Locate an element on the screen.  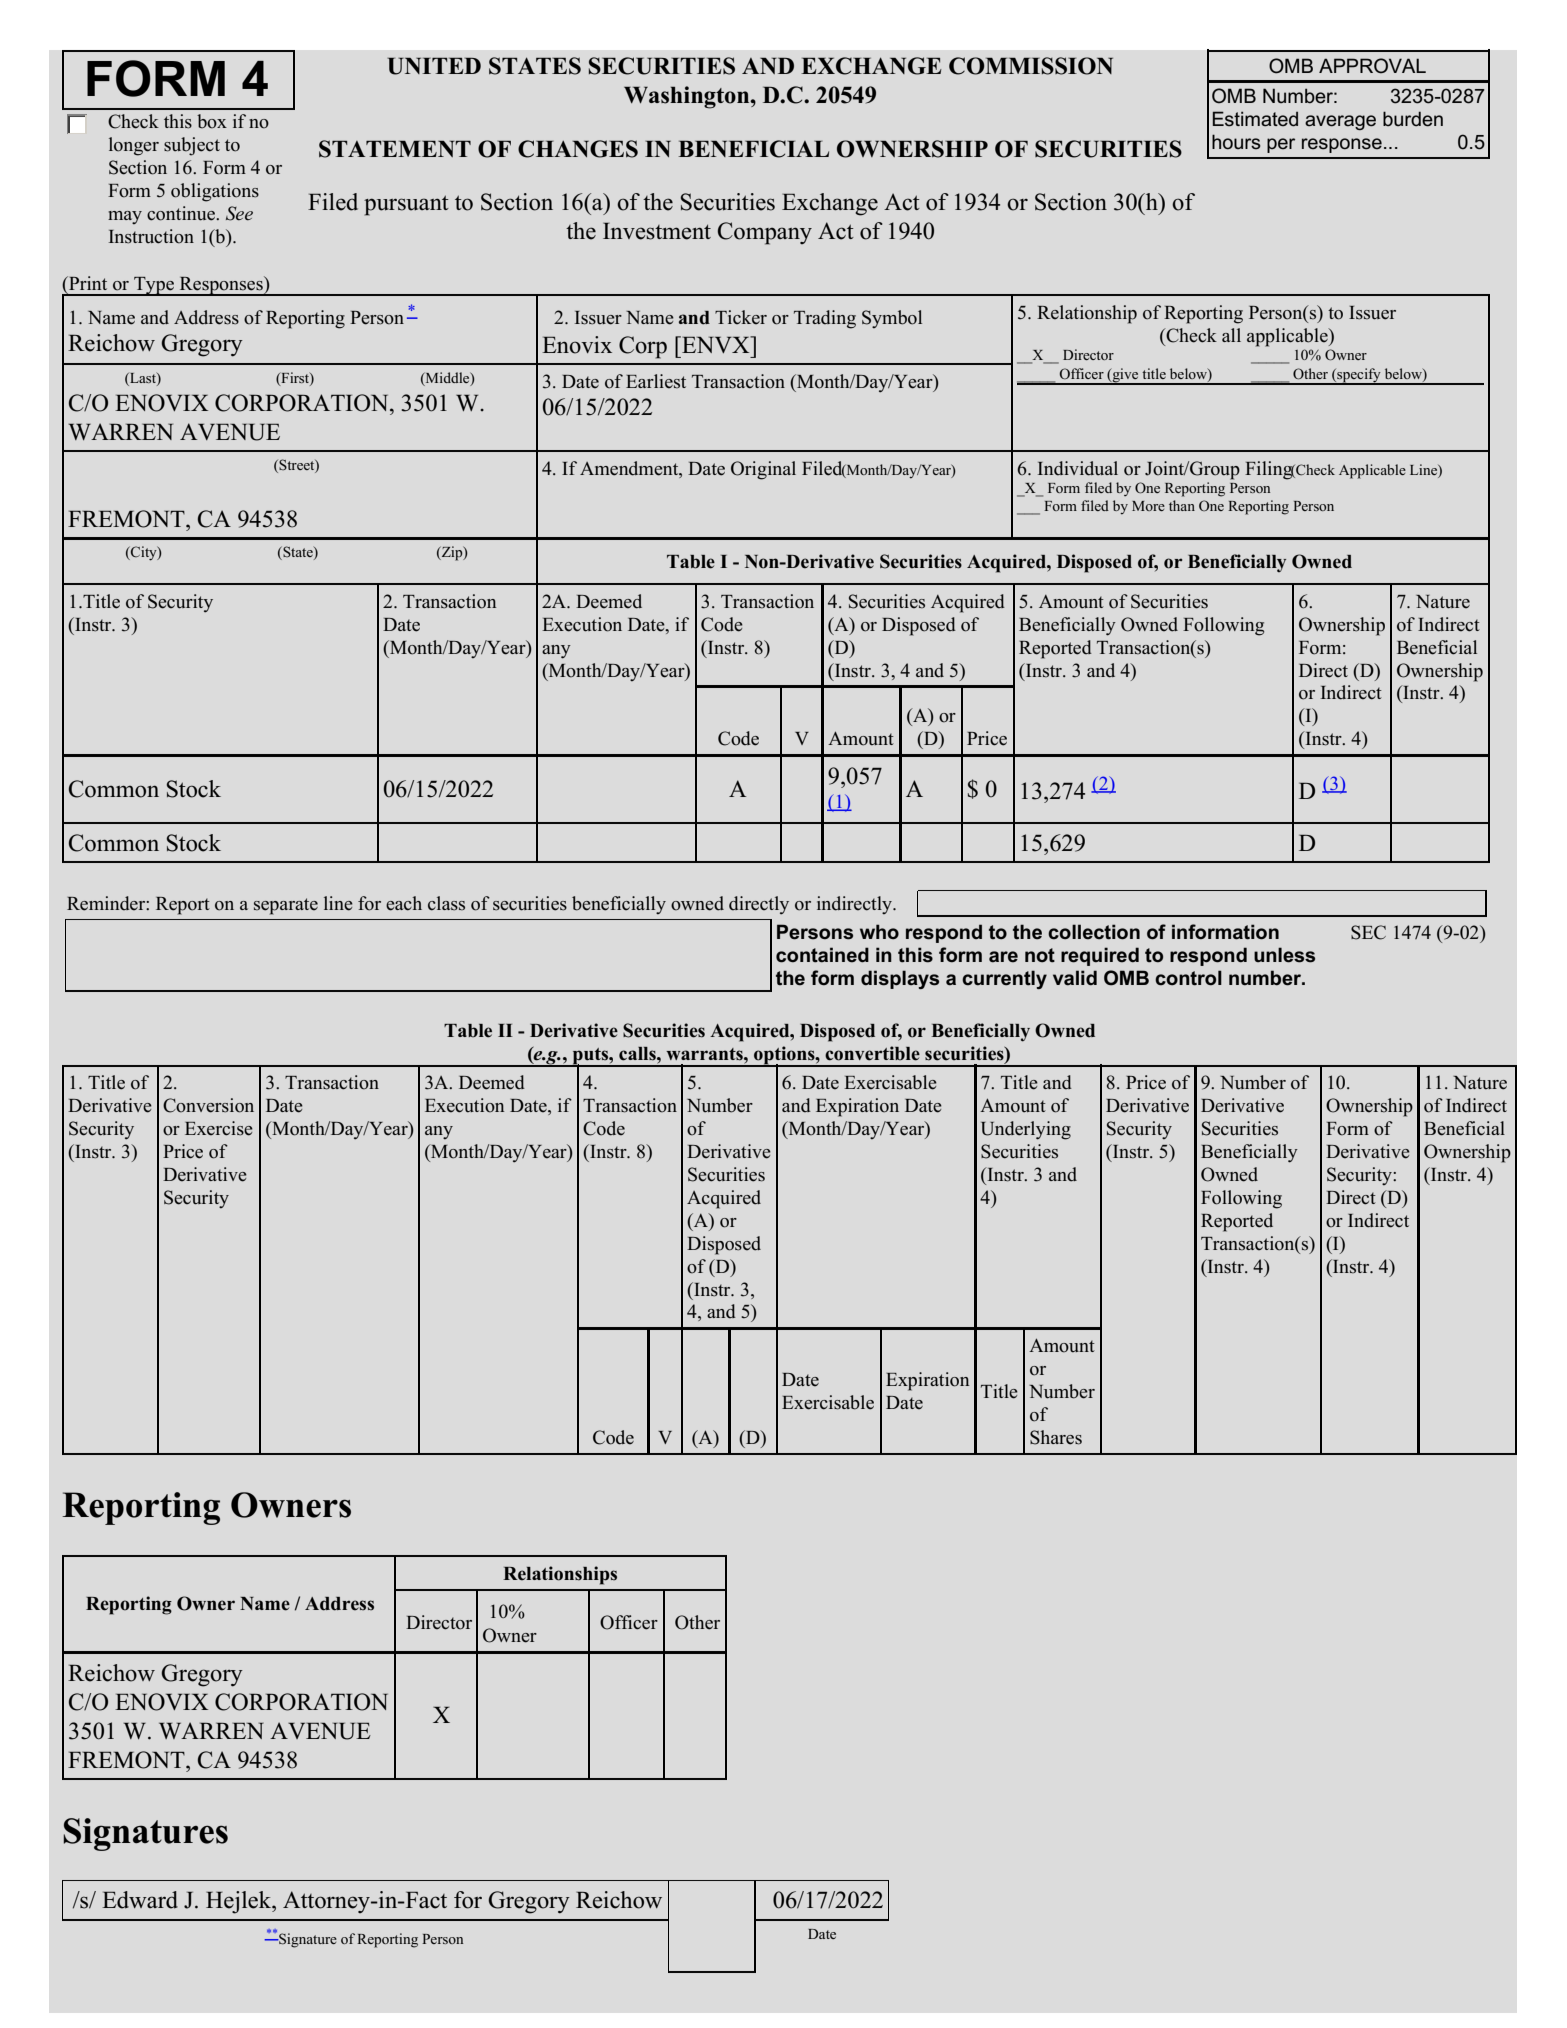
Underlying is located at coordinates (1026, 1130).
